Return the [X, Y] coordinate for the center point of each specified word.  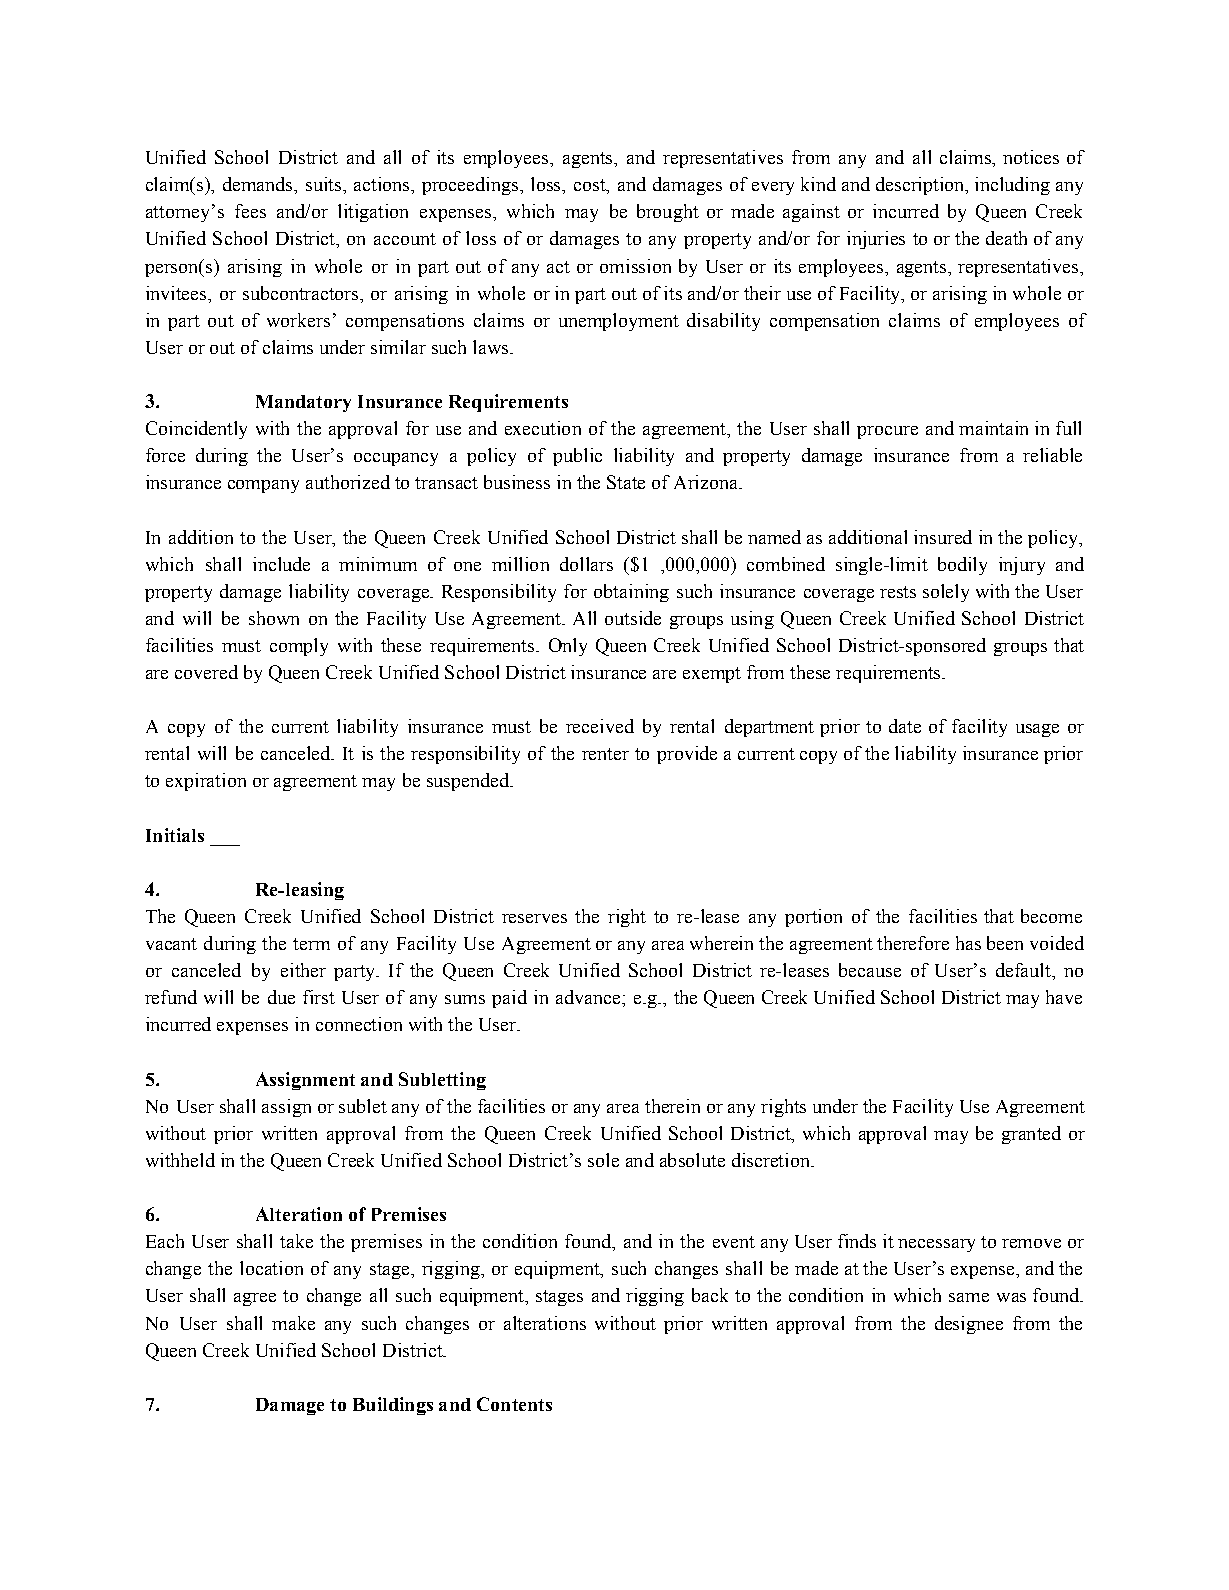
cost [591, 186]
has [968, 943]
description [921, 186]
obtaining [631, 593]
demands [259, 184]
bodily [962, 566]
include [281, 564]
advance [589, 997]
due [281, 997]
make [293, 1323]
